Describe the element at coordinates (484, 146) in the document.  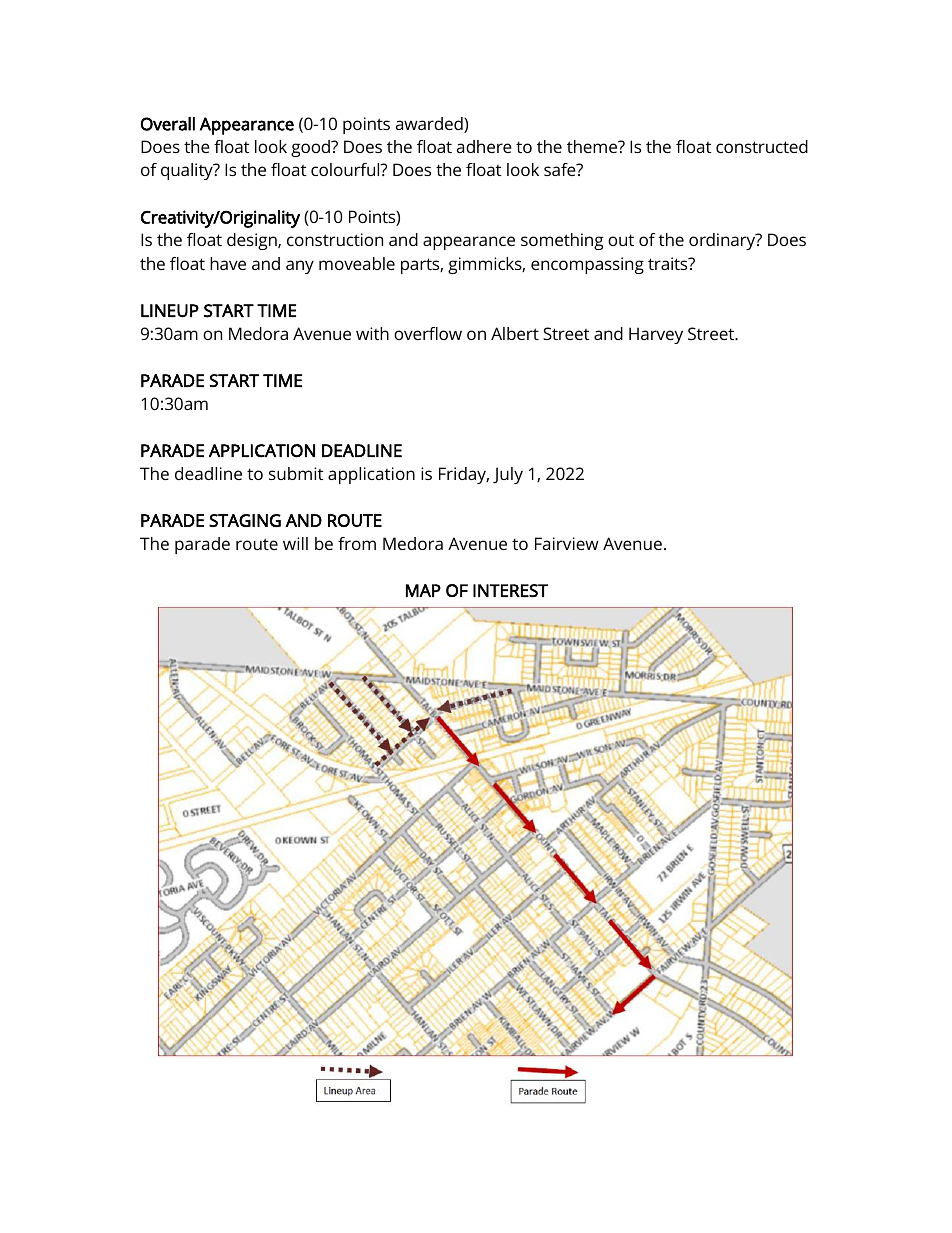
I see `adhere` at that location.
